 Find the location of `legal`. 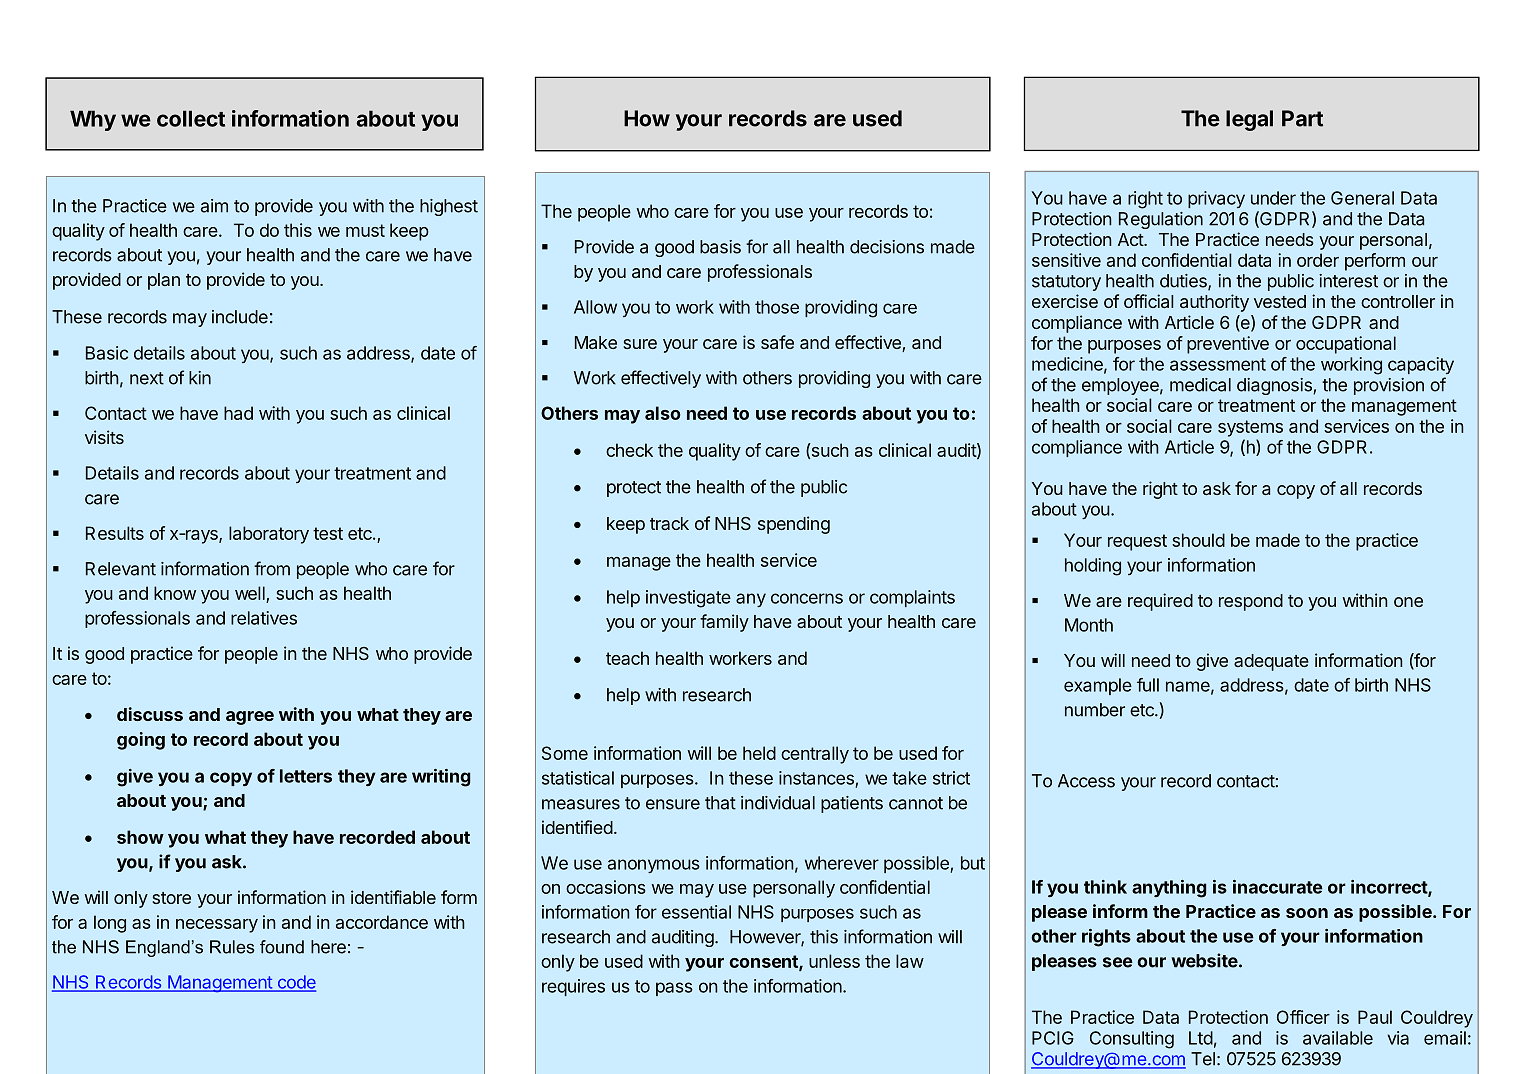

legal is located at coordinates (1249, 120).
